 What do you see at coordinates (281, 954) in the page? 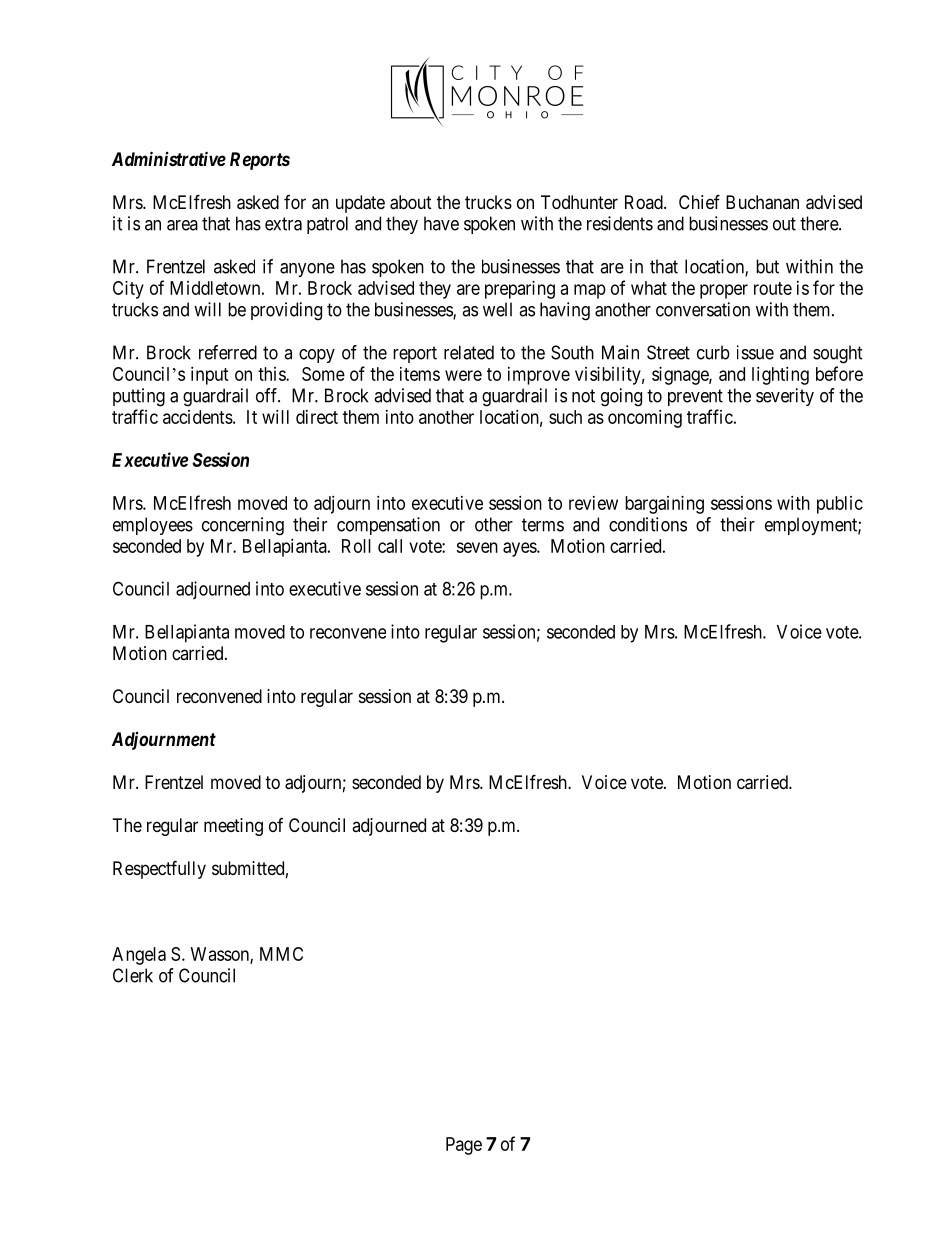
I see `MMC` at bounding box center [281, 954].
